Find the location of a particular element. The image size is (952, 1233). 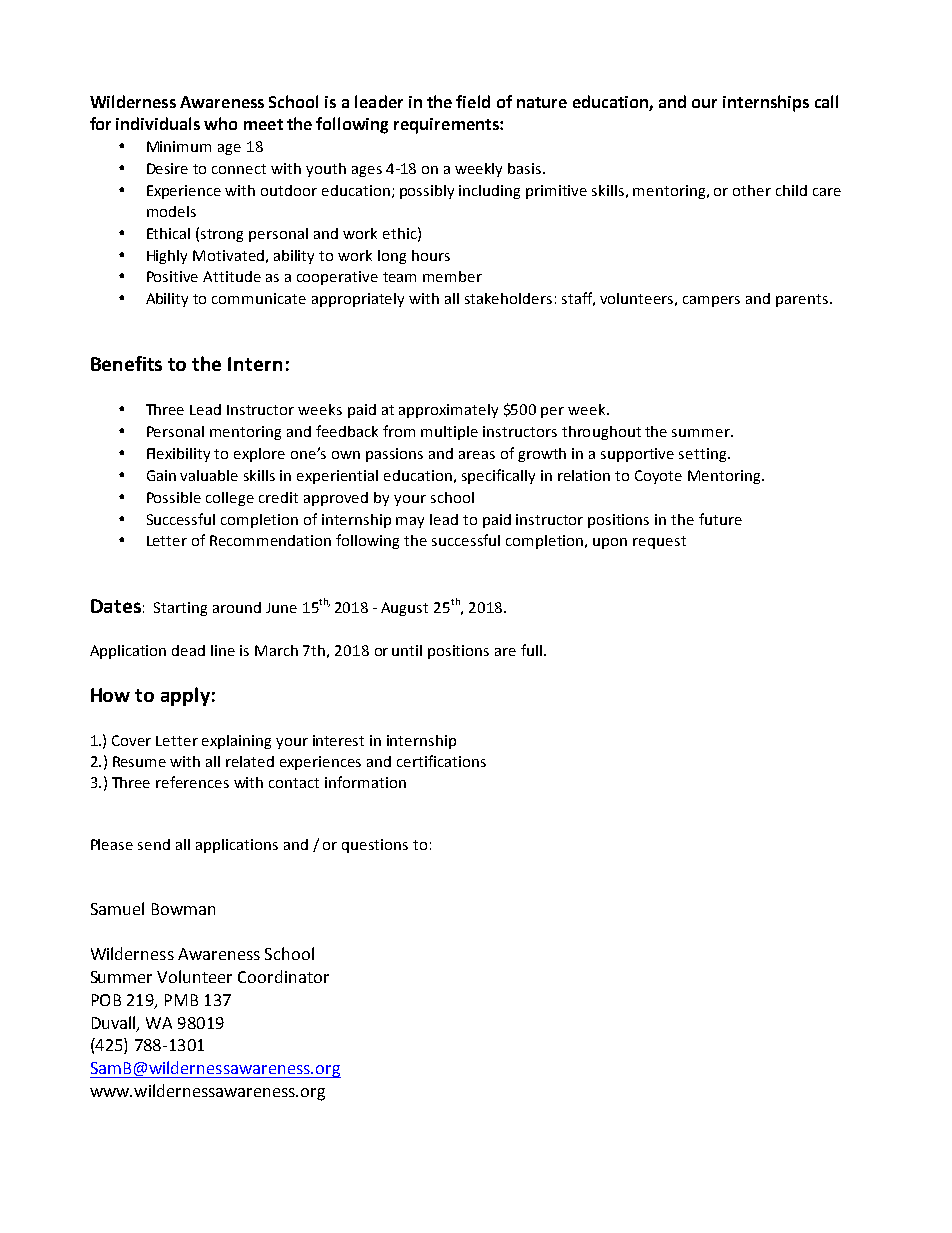

certifications is located at coordinates (441, 761).
